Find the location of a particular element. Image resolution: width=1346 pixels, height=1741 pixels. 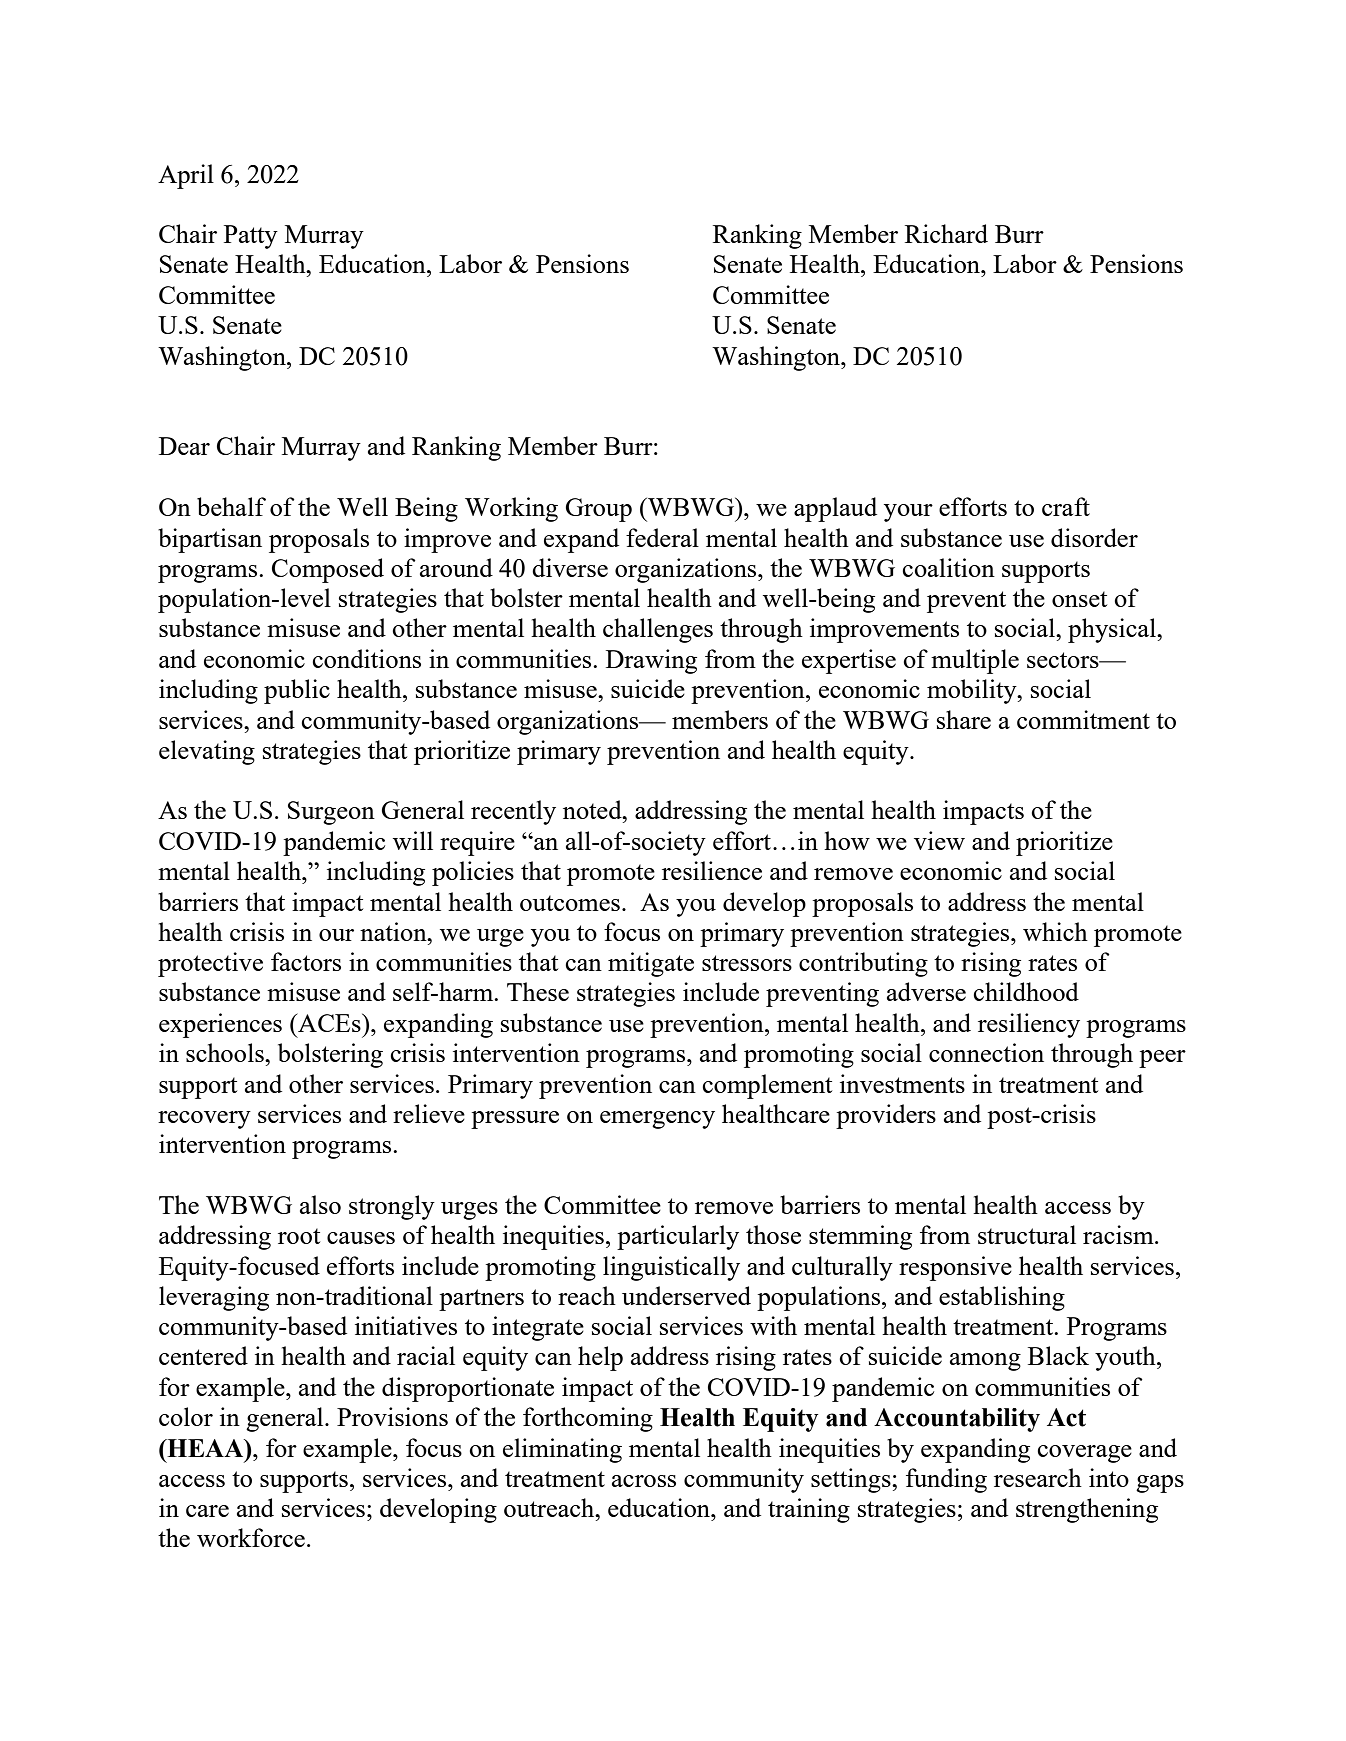

craft is located at coordinates (1066, 506).
